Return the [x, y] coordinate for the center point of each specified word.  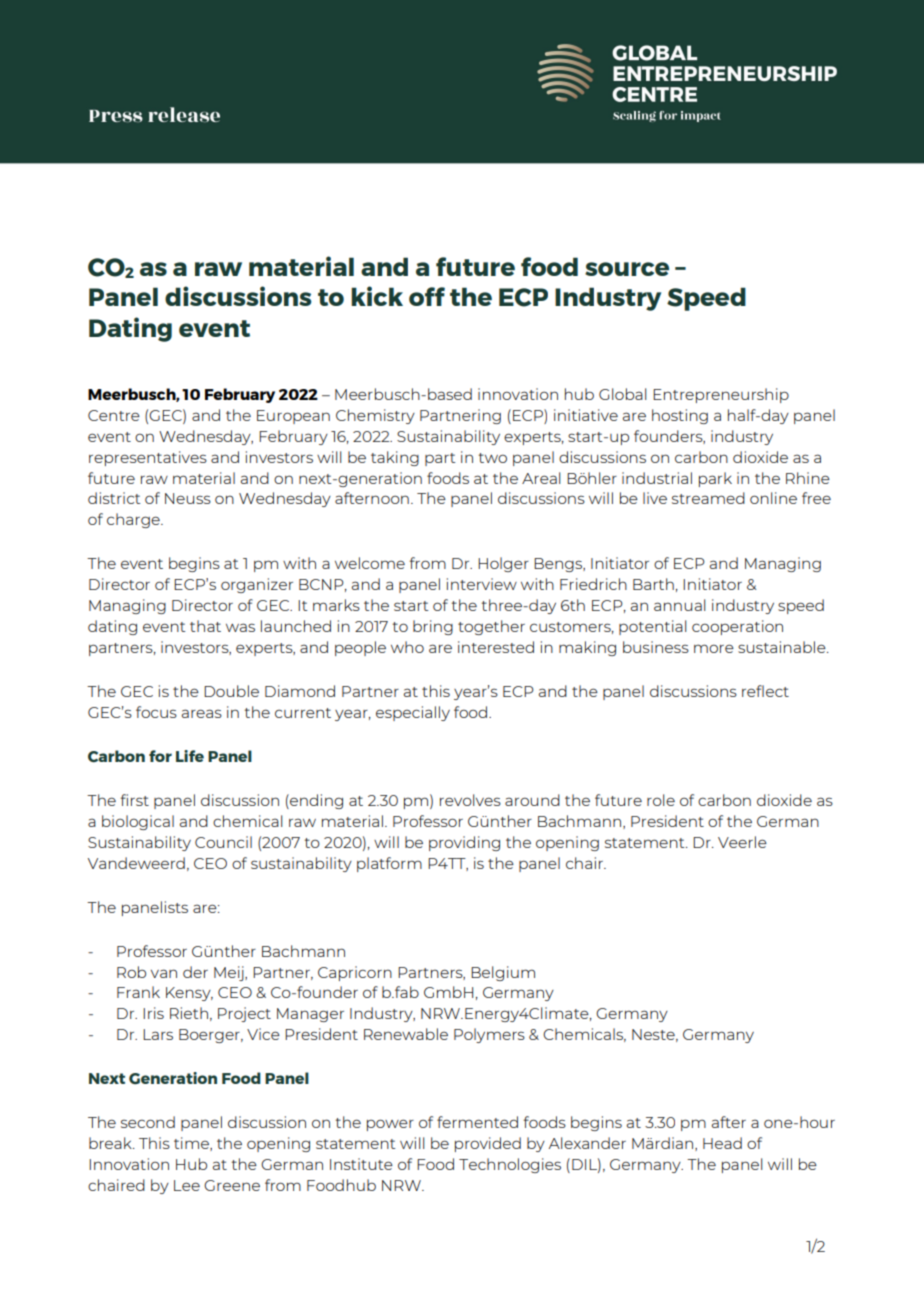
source [627, 269]
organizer [257, 585]
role [661, 800]
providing [464, 843]
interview [482, 584]
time [192, 1144]
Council [223, 842]
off [427, 296]
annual [679, 605]
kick [377, 296]
